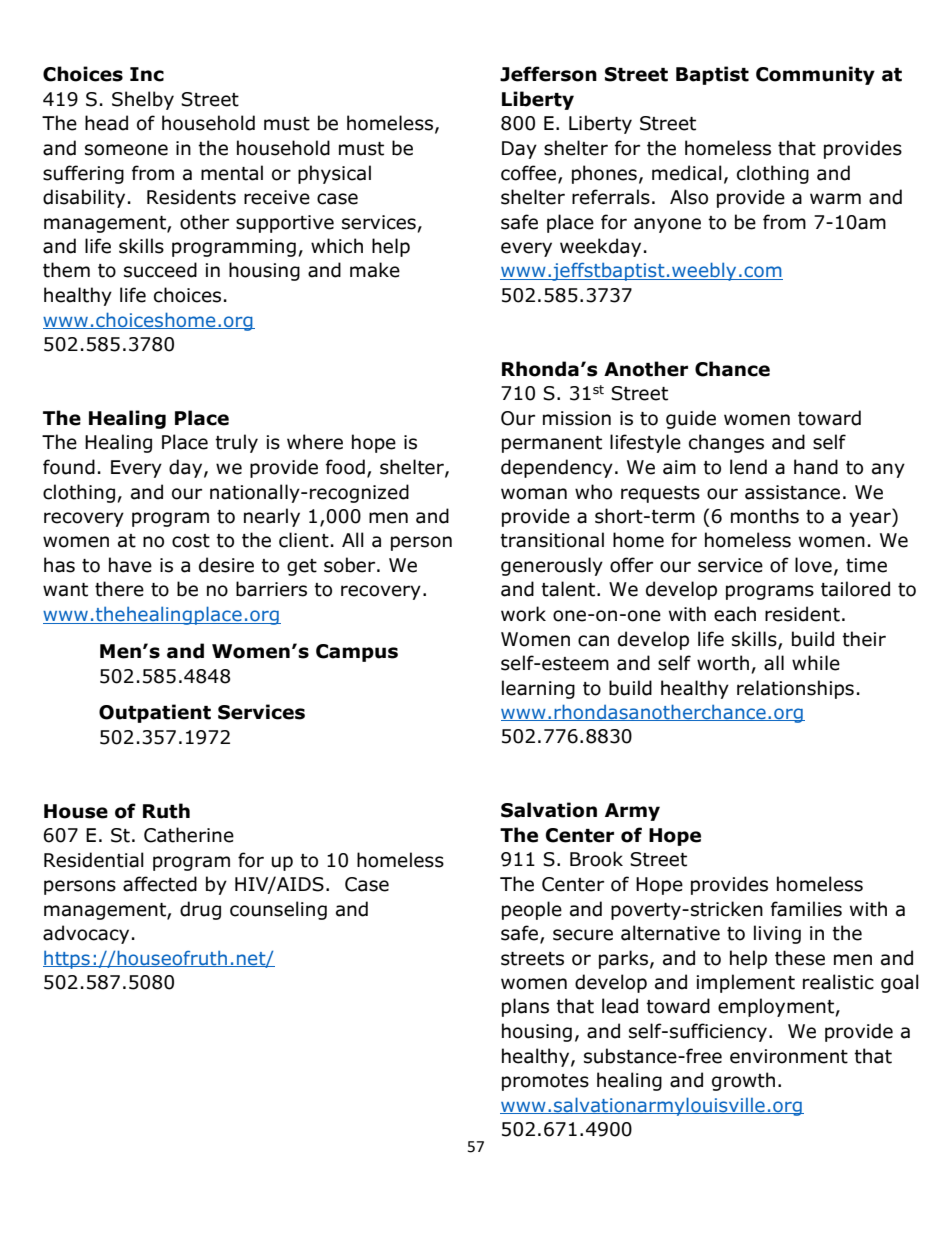 This page has width=952, height=1233. What do you see at coordinates (552, 444) in the page?
I see `permanent` at bounding box center [552, 444].
